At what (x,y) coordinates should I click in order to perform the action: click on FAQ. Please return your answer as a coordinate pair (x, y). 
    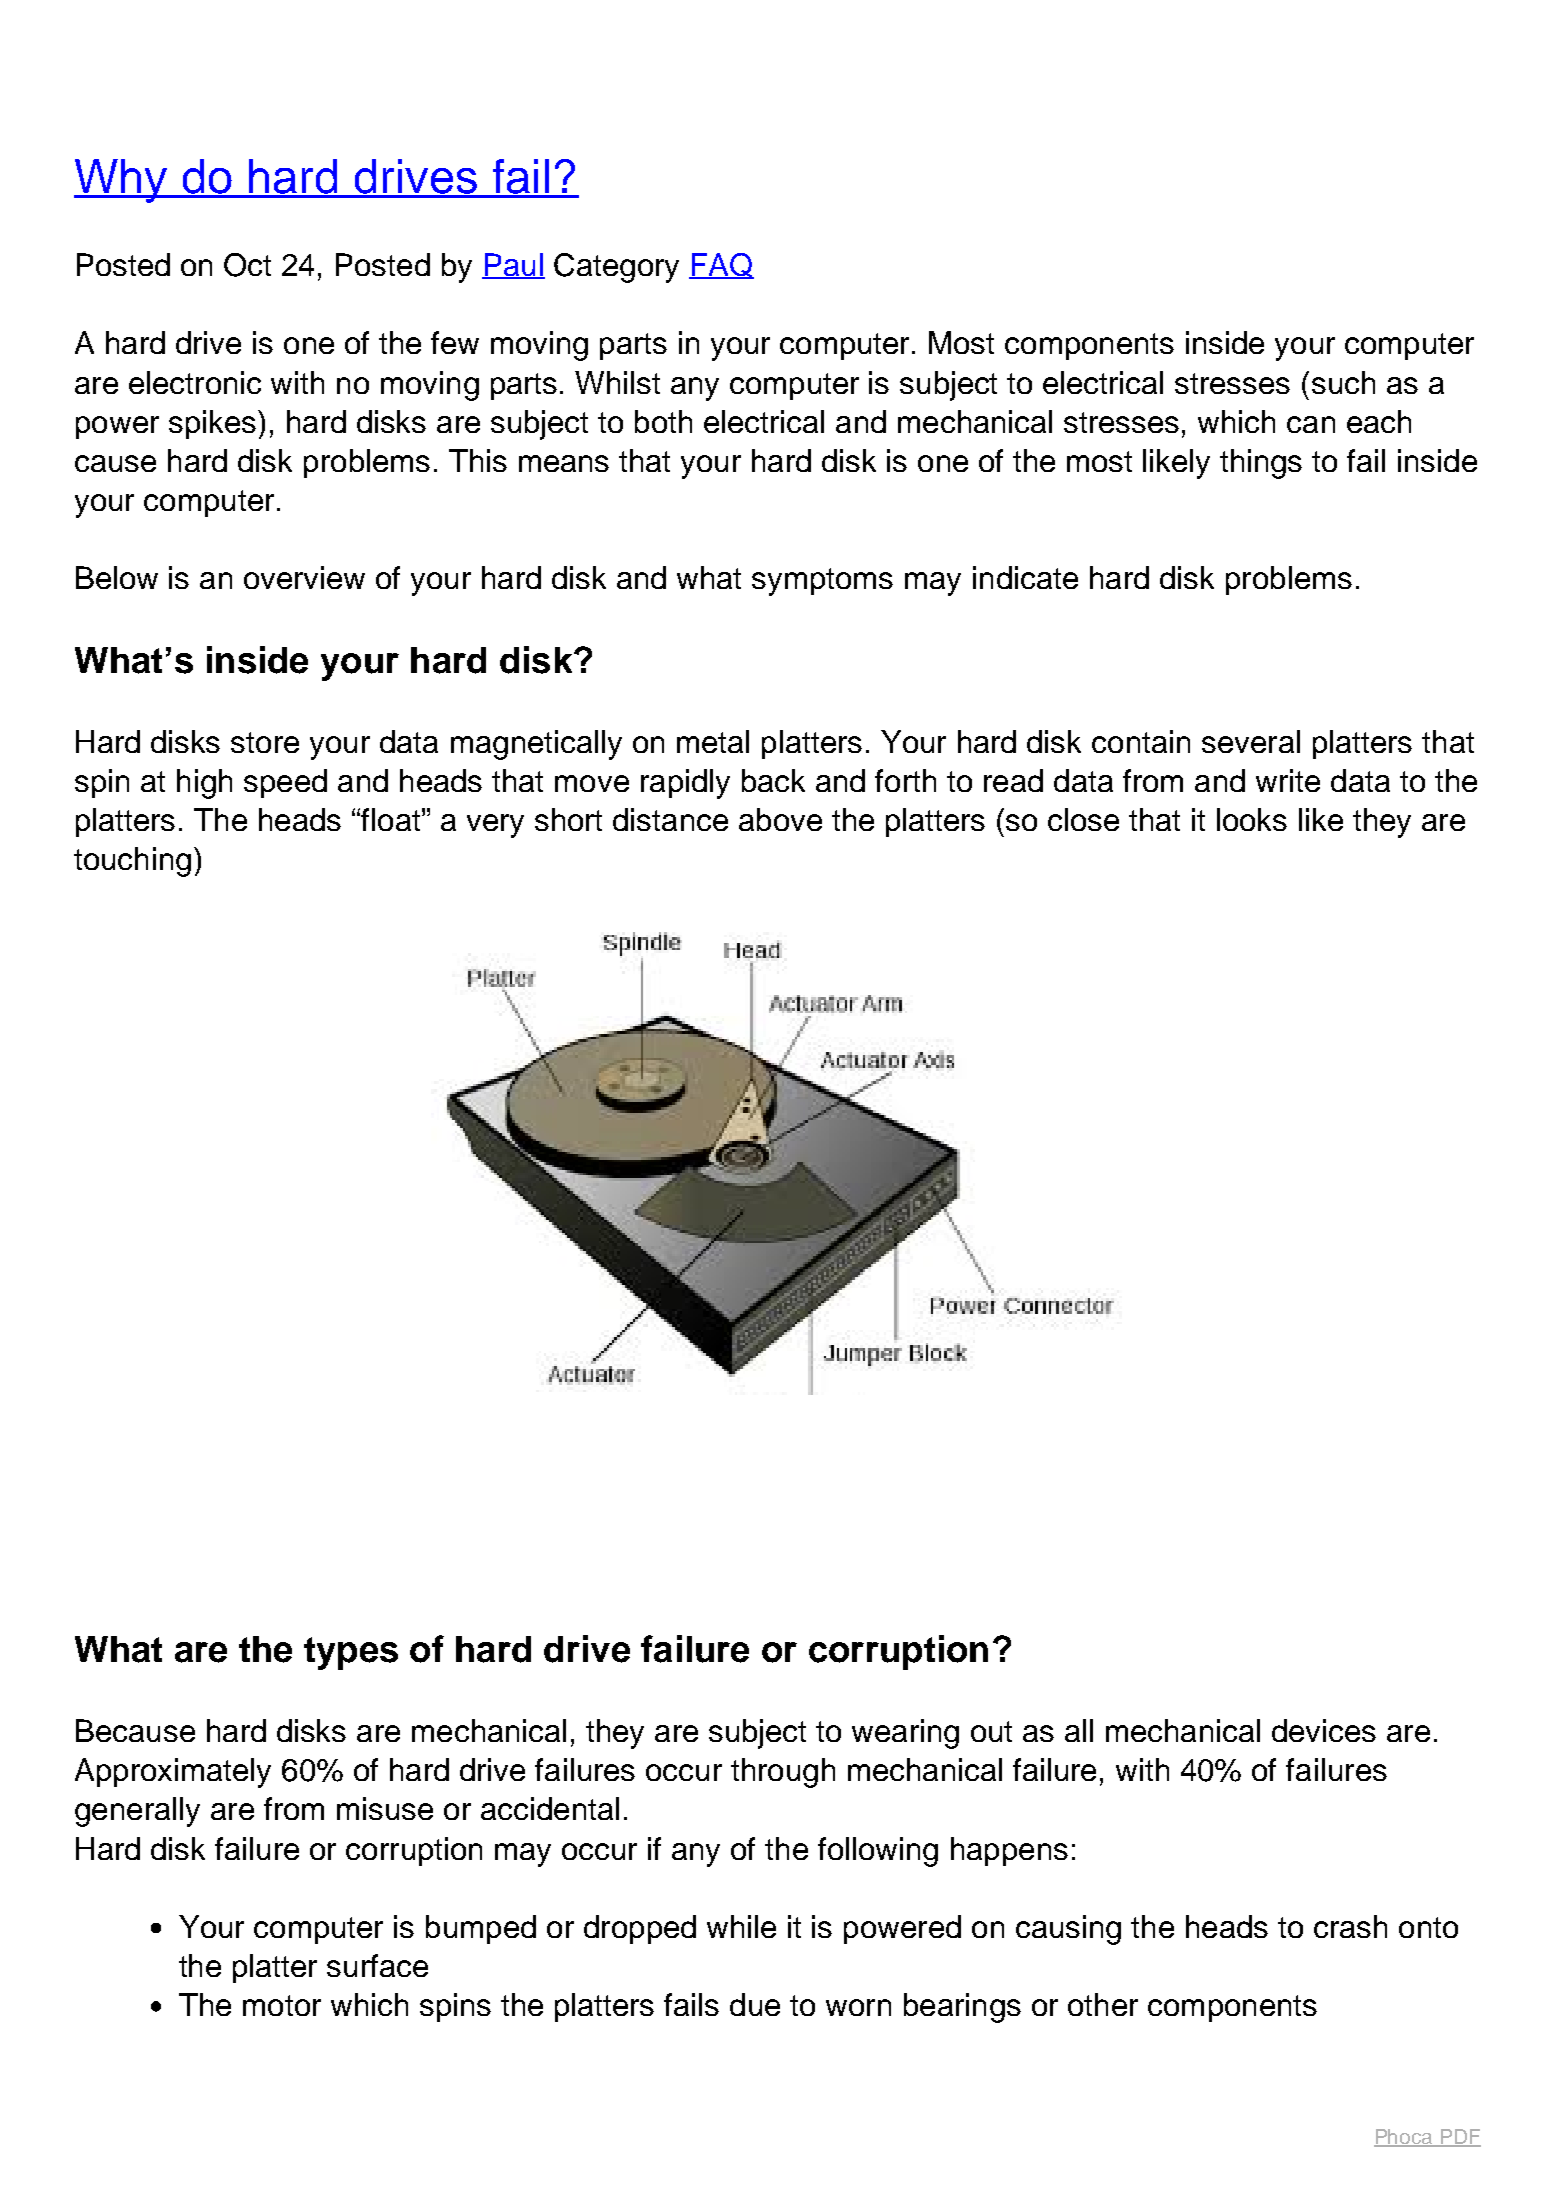
    Looking at the image, I should click on (721, 266).
